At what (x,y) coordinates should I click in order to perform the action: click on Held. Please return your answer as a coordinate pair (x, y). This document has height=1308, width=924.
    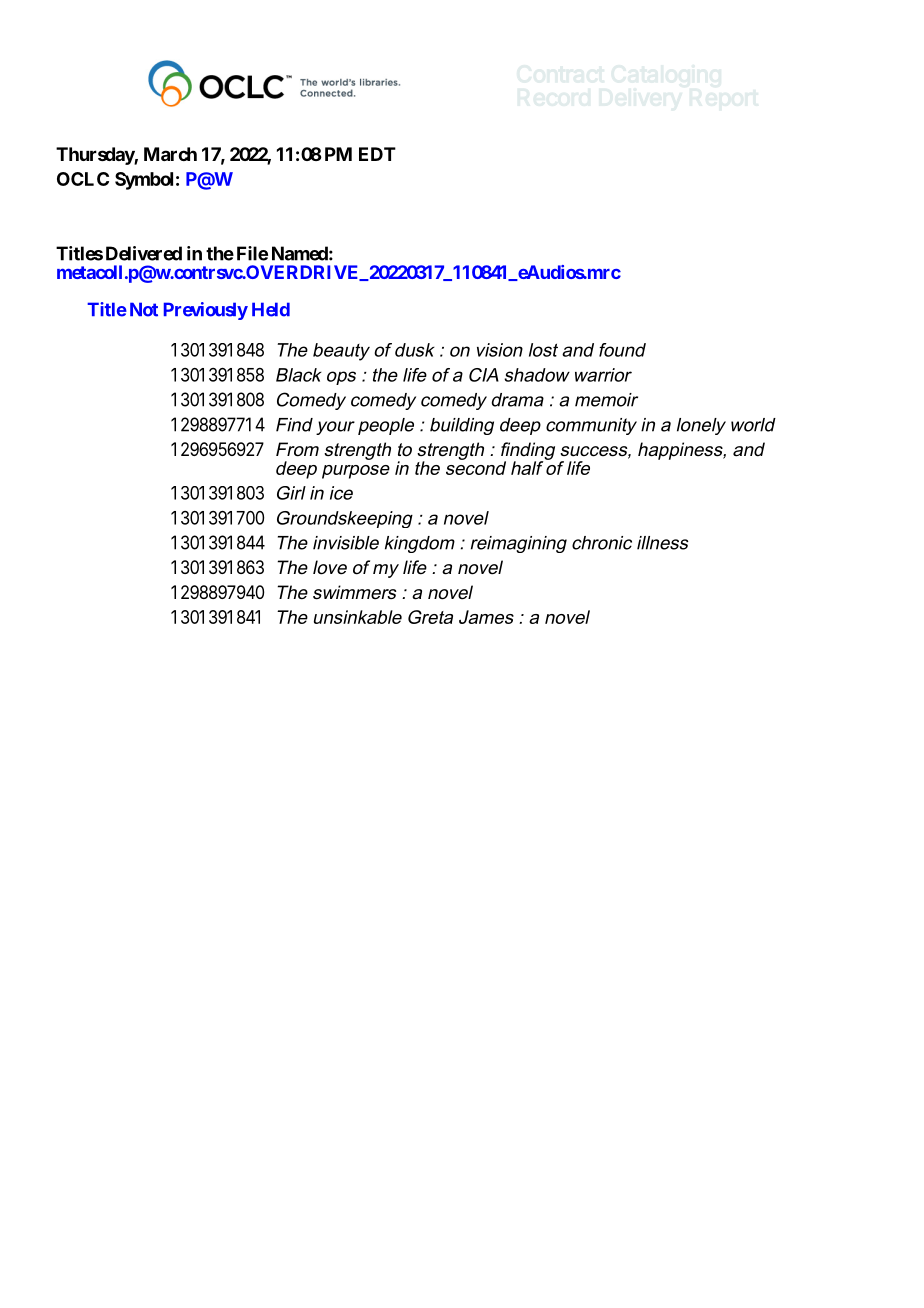
    Looking at the image, I should click on (271, 309).
